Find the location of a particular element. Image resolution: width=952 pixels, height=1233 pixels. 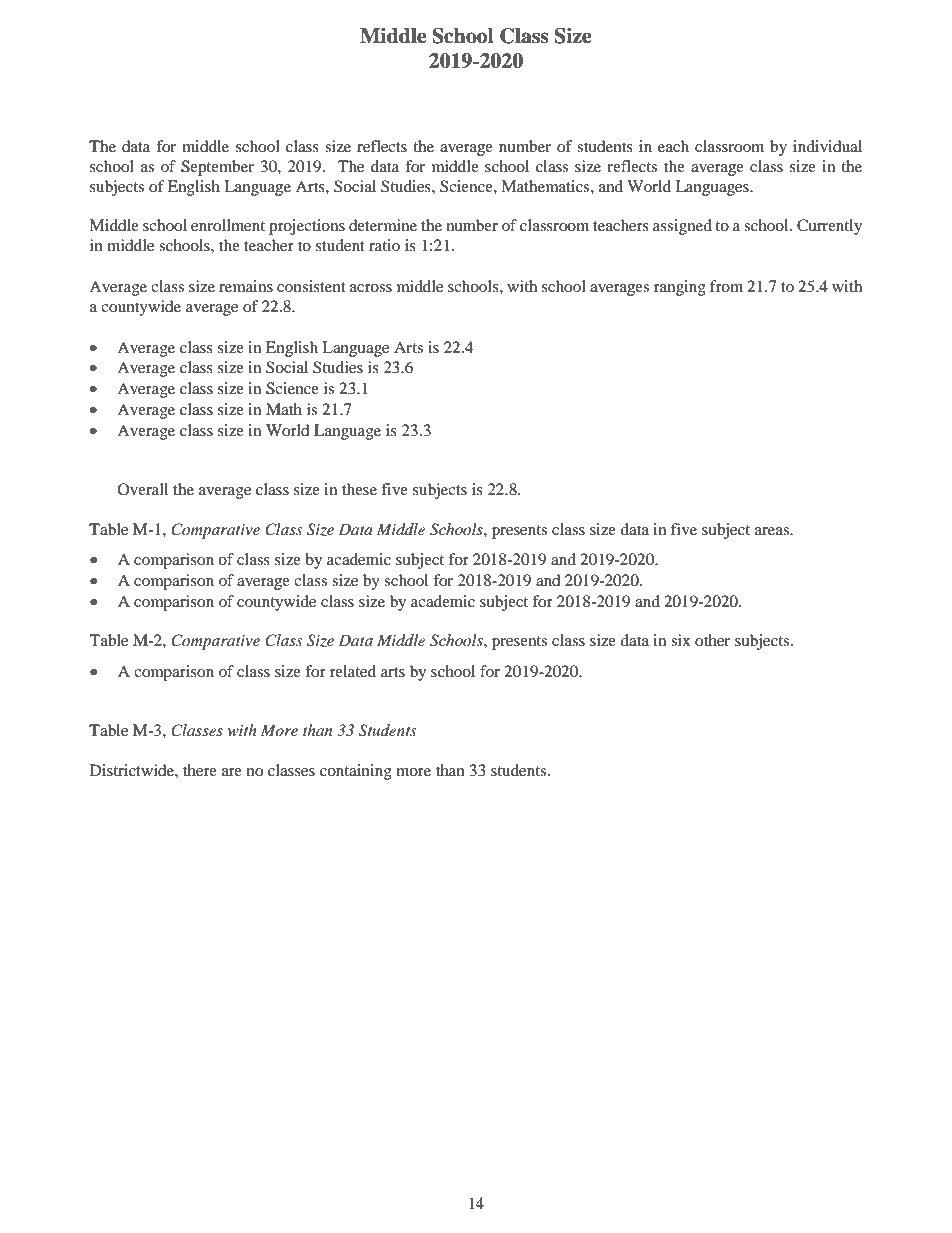

containing is located at coordinates (356, 772).
